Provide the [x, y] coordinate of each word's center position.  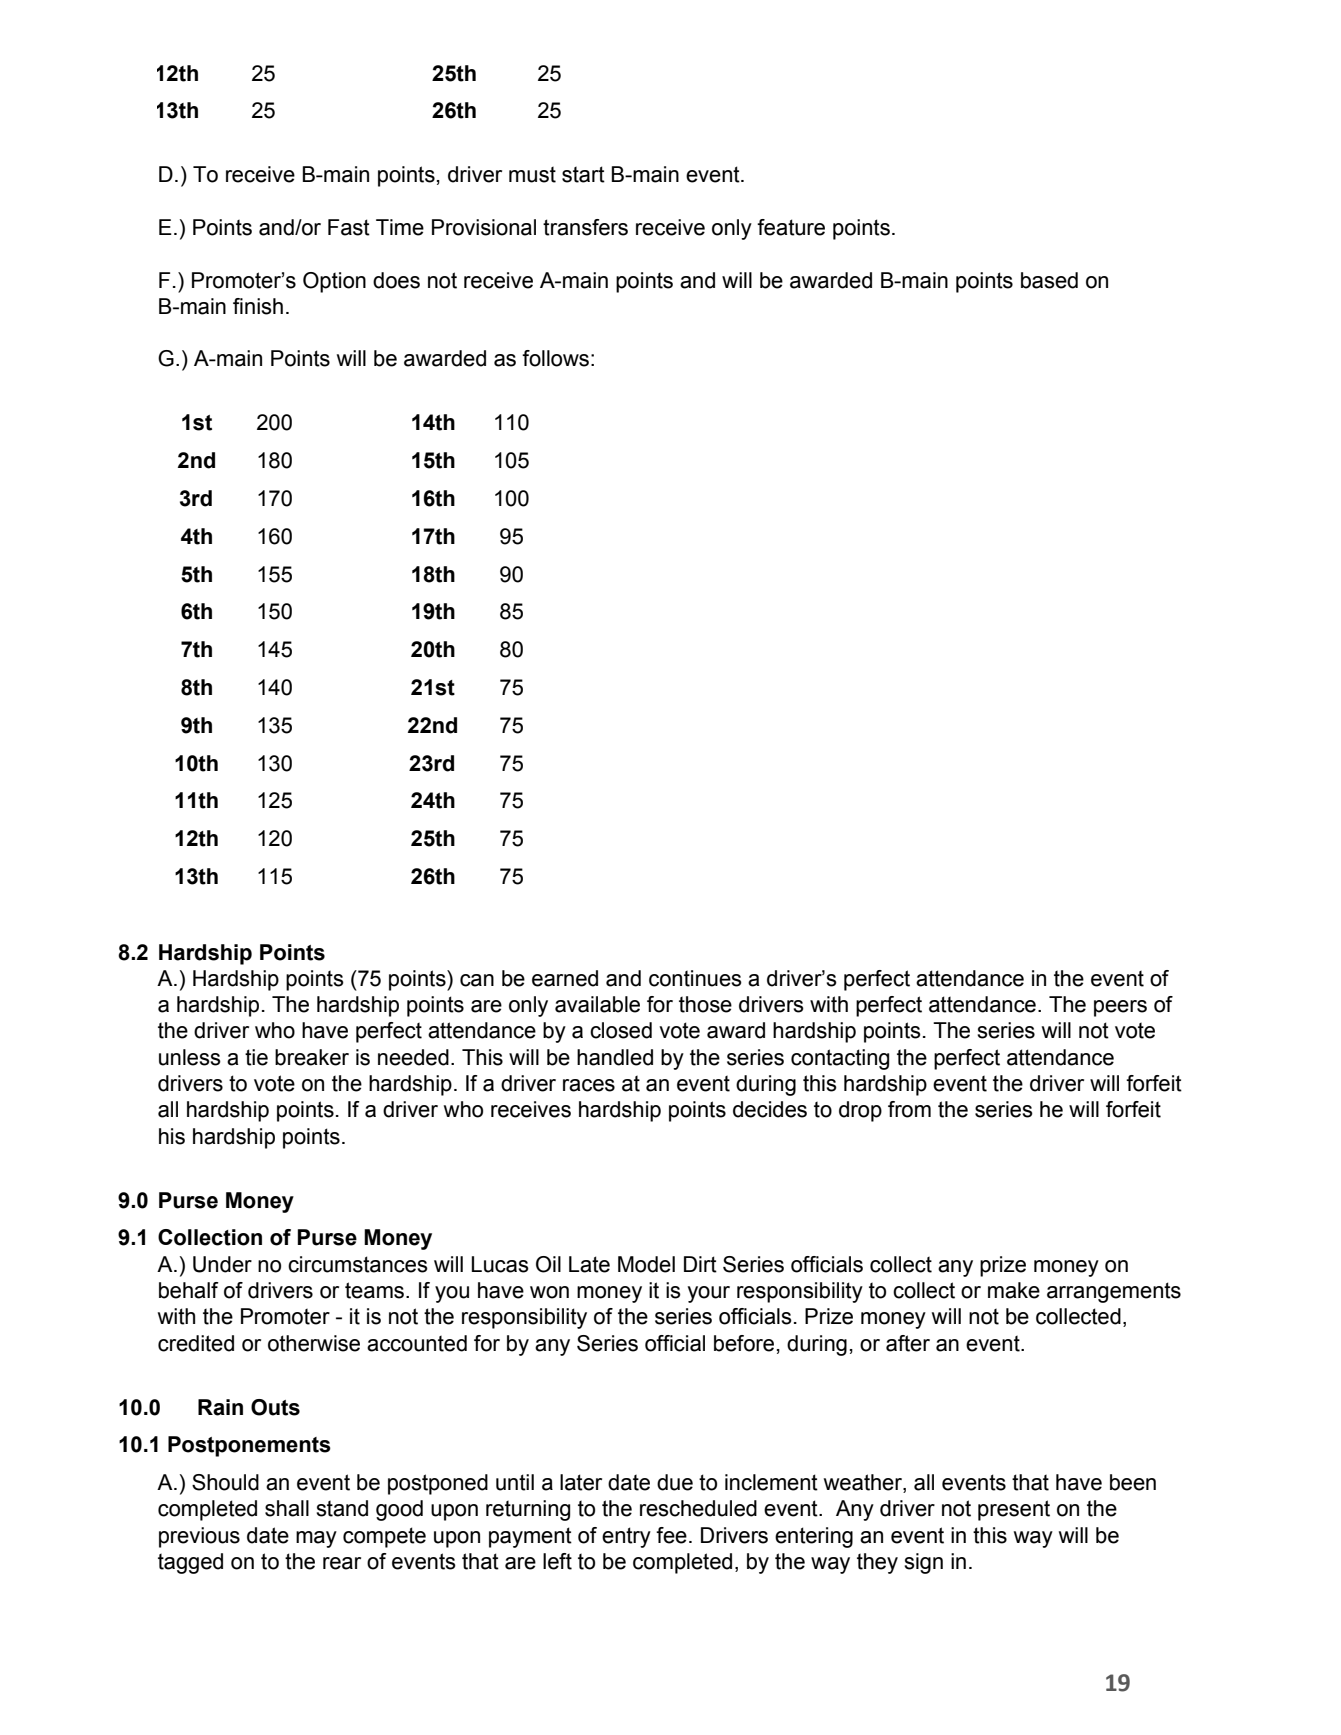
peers [1120, 1008]
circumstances [358, 1264]
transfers [585, 227]
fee [671, 1535]
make [1014, 1290]
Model [646, 1264]
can [477, 980]
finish [258, 306]
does [396, 280]
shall [287, 1508]
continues [695, 978]
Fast [349, 227]
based [1049, 280]
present [1014, 1510]
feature [791, 227]
